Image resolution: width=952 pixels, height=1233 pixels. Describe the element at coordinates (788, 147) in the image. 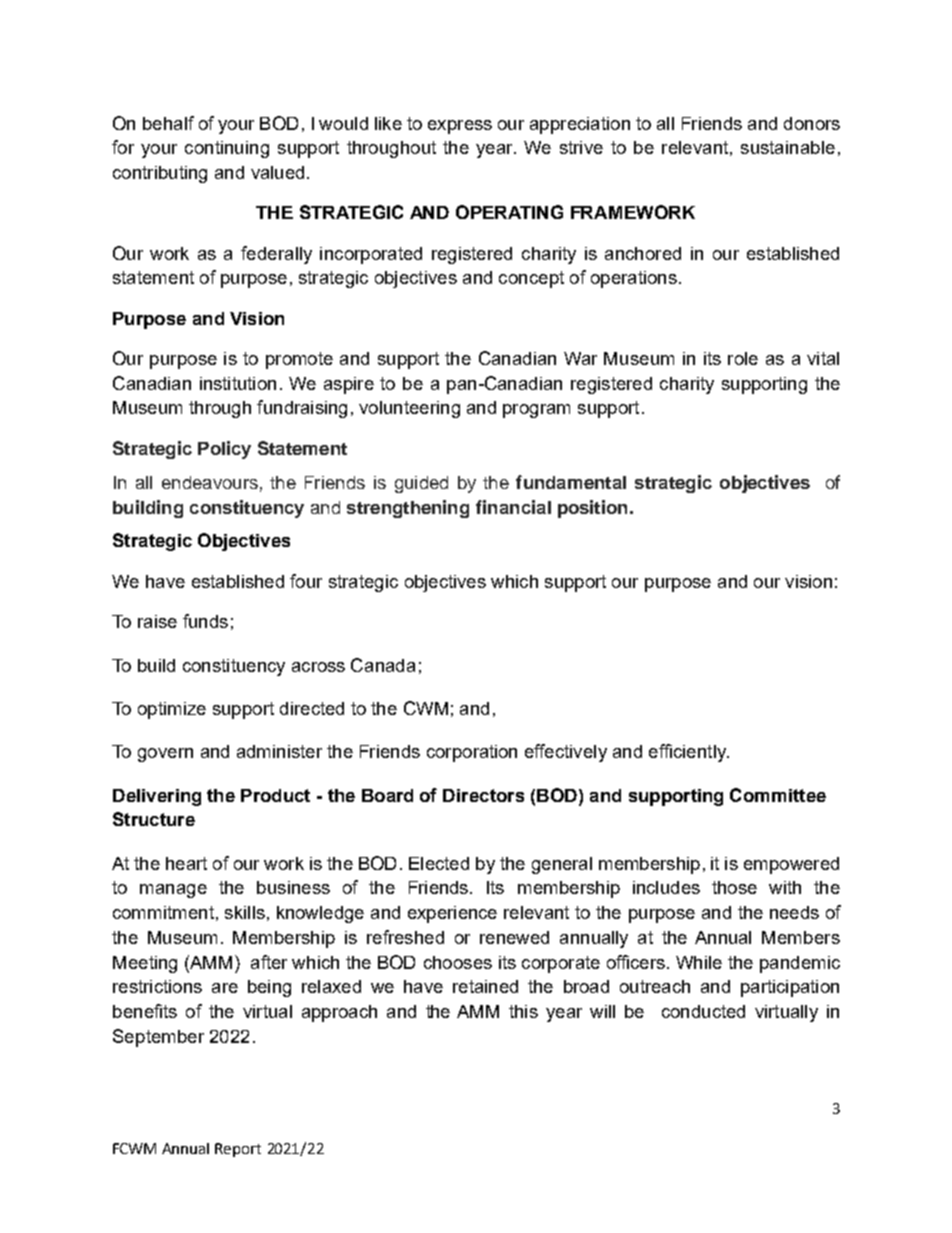

I see `sustainable` at that location.
